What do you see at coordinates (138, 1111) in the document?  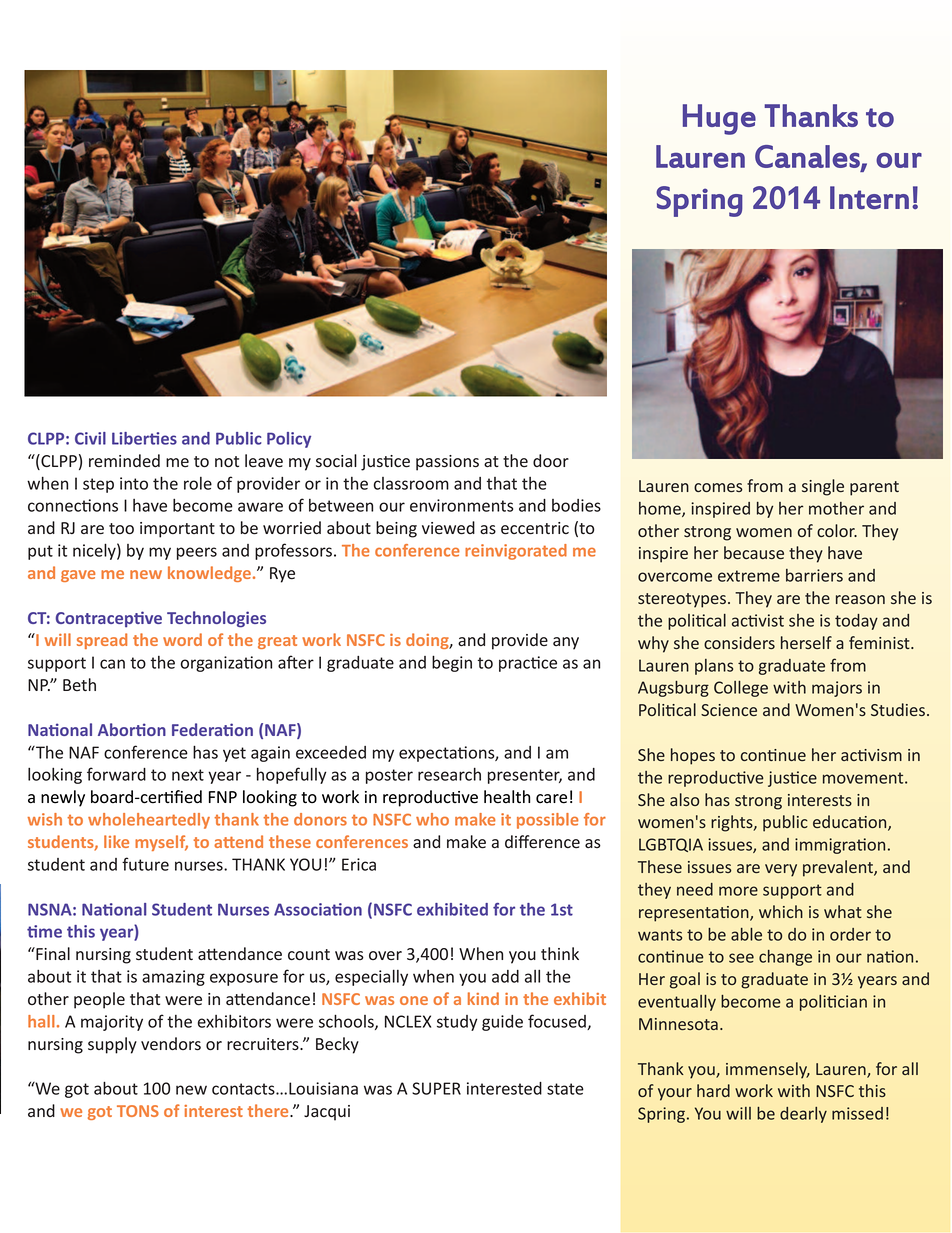 I see `TONS` at bounding box center [138, 1111].
